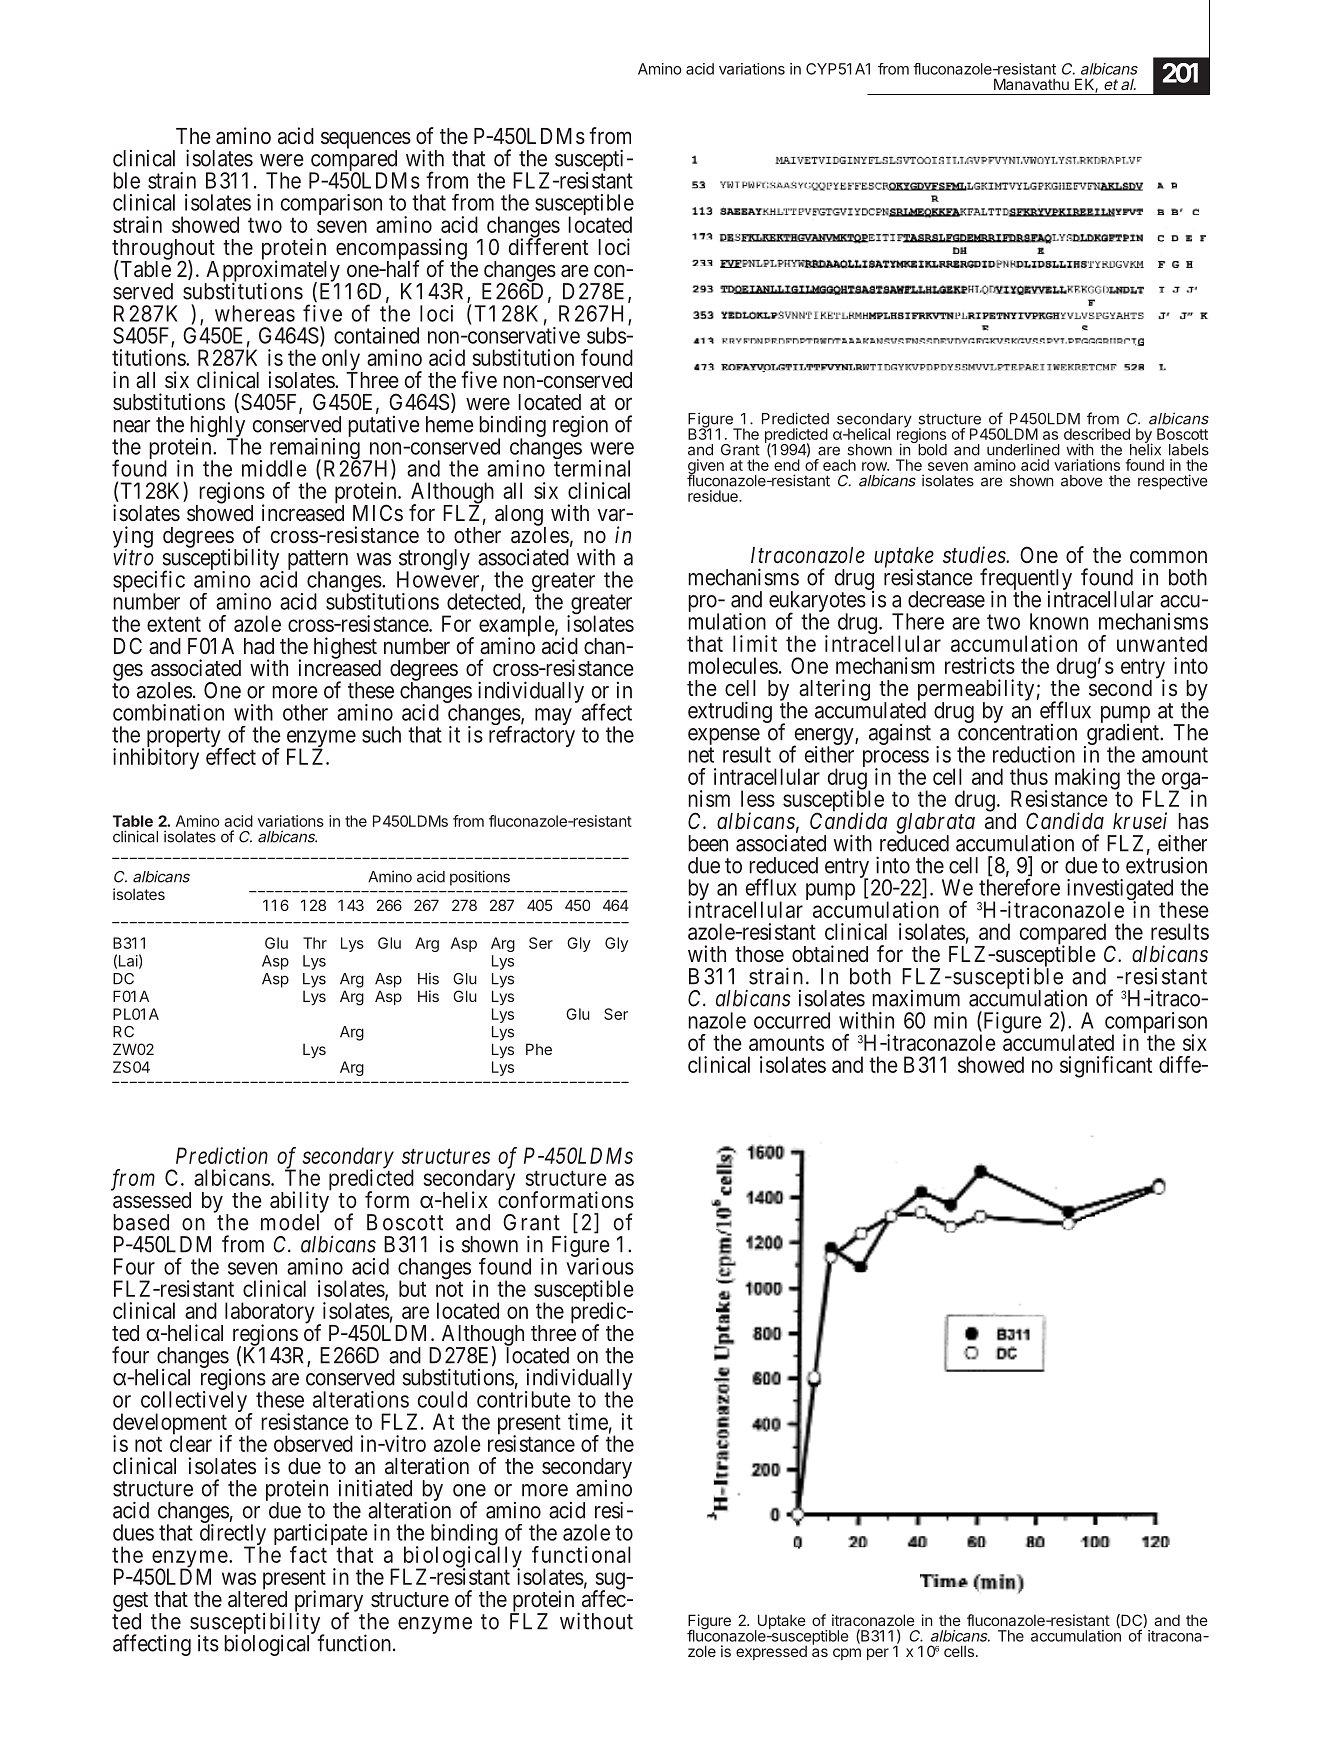  I want to click on encompassing, so click(401, 250).
